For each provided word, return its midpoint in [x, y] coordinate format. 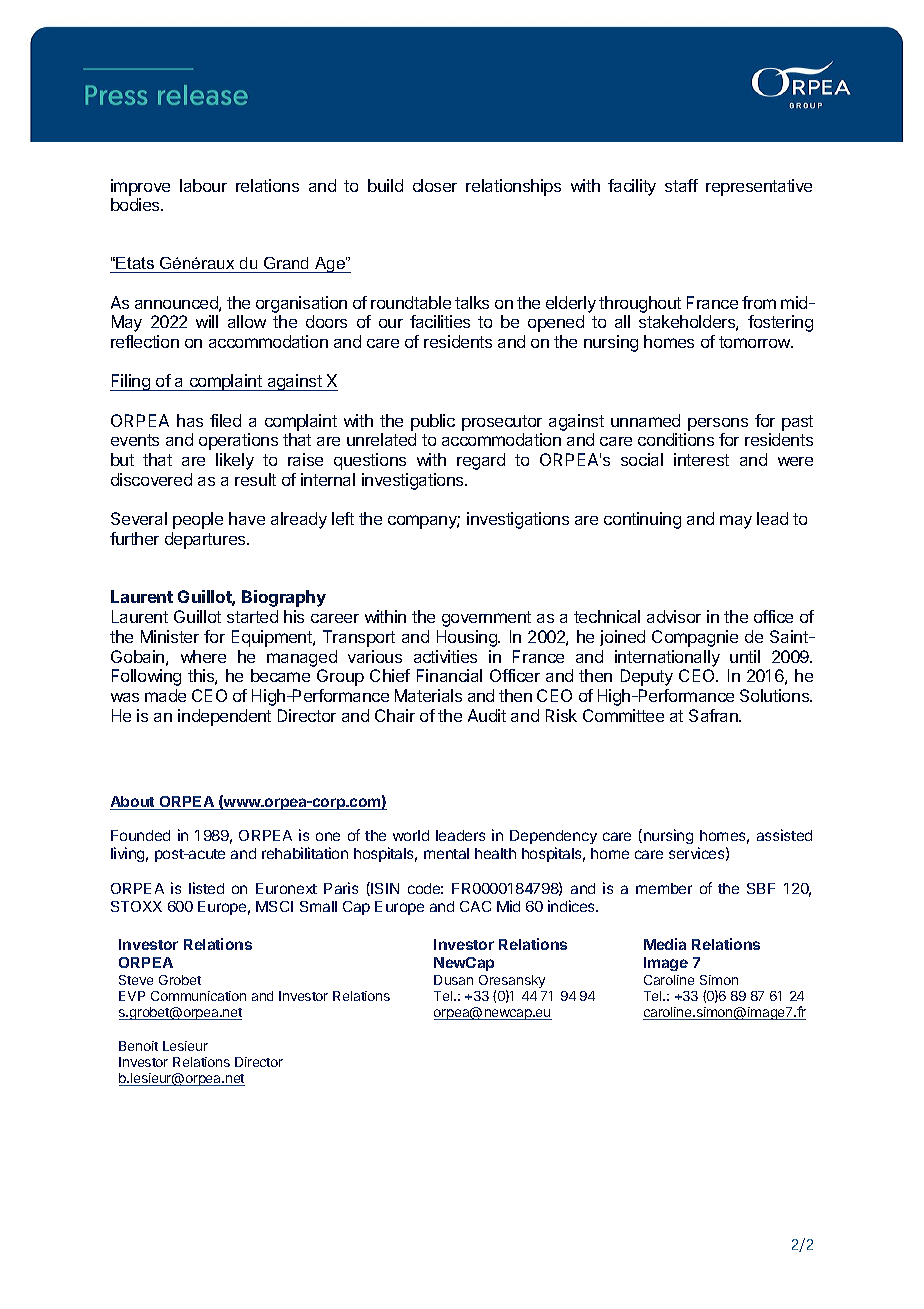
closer [435, 185]
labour [203, 185]
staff [681, 185]
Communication [198, 996]
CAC [475, 906]
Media [665, 944]
